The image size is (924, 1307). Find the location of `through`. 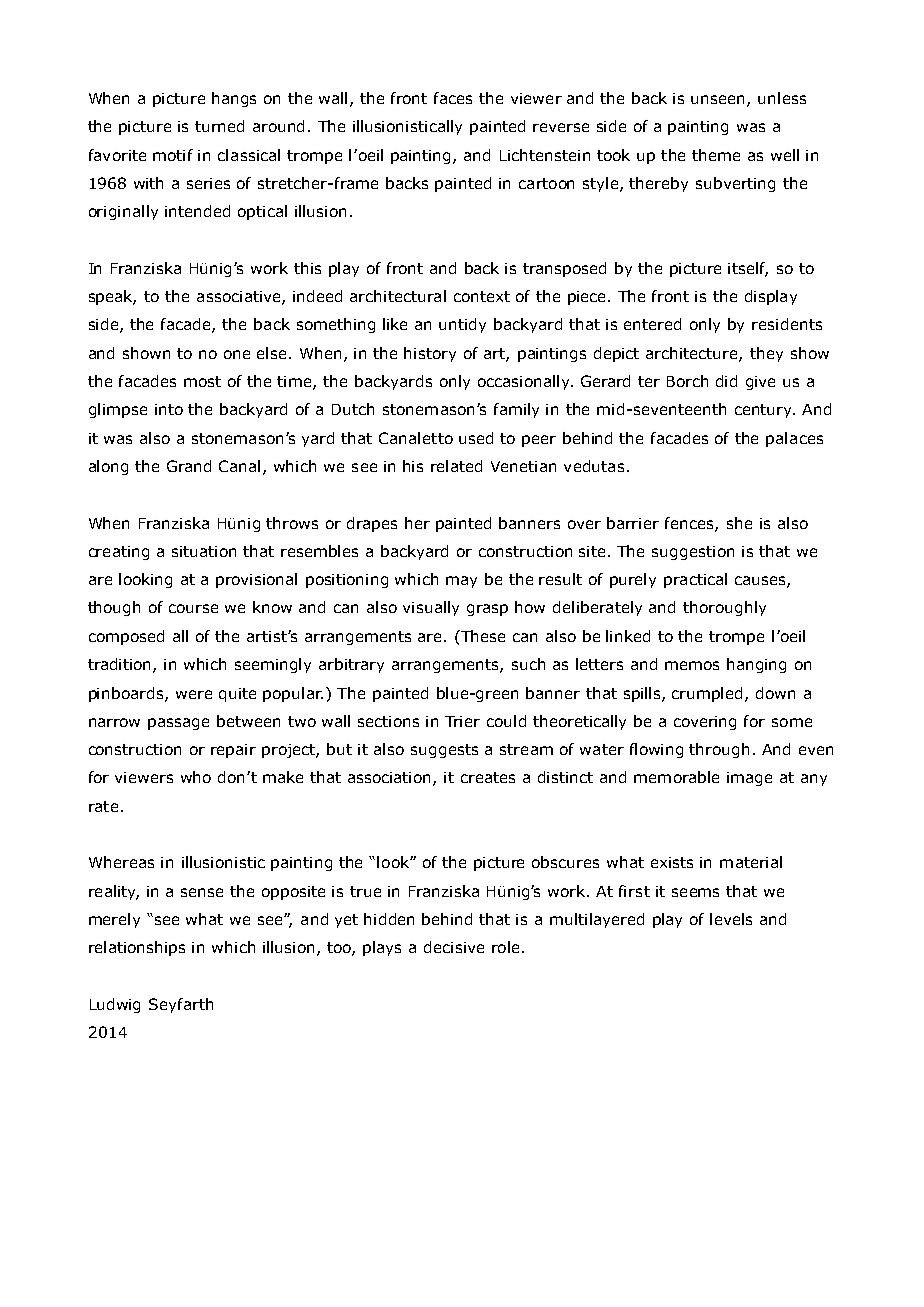

through is located at coordinates (719, 750).
